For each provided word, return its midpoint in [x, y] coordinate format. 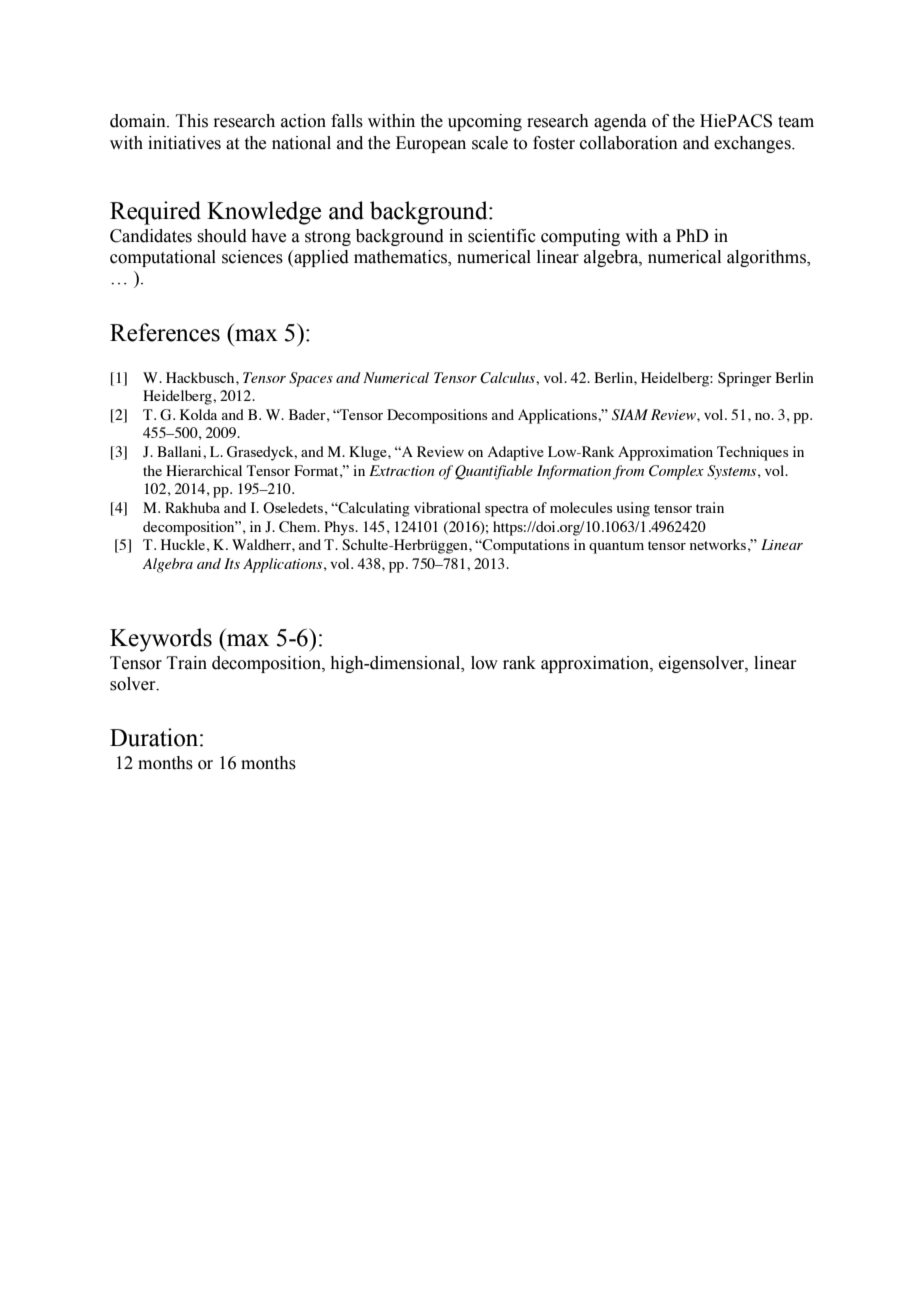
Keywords [161, 640]
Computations [525, 546]
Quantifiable [494, 472]
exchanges [753, 144]
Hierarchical [204, 470]
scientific [502, 236]
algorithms [768, 258]
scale [490, 143]
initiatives [184, 143]
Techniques [752, 453]
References [165, 332]
